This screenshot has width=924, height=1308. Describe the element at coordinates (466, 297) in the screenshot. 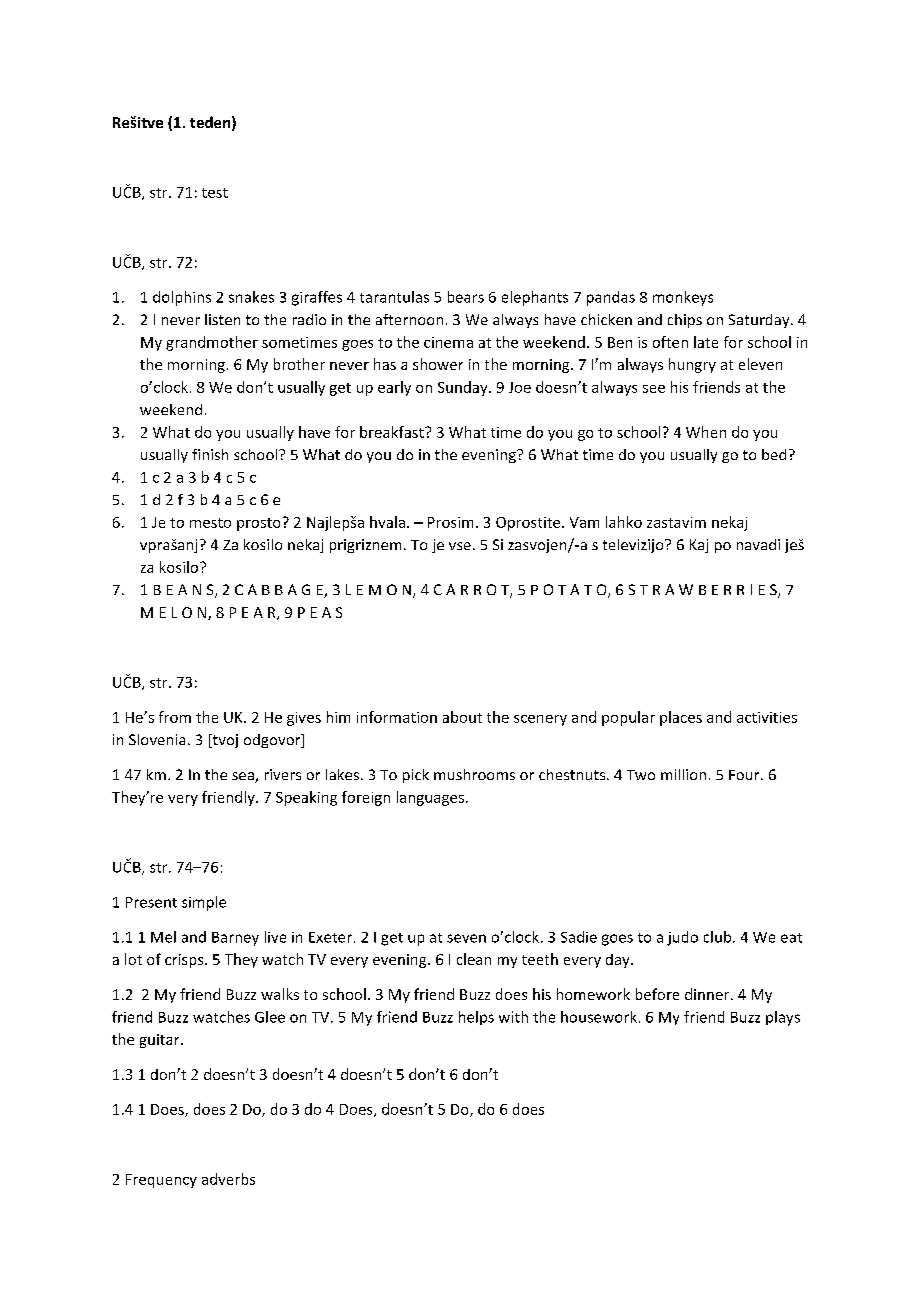

I see `bears` at that location.
